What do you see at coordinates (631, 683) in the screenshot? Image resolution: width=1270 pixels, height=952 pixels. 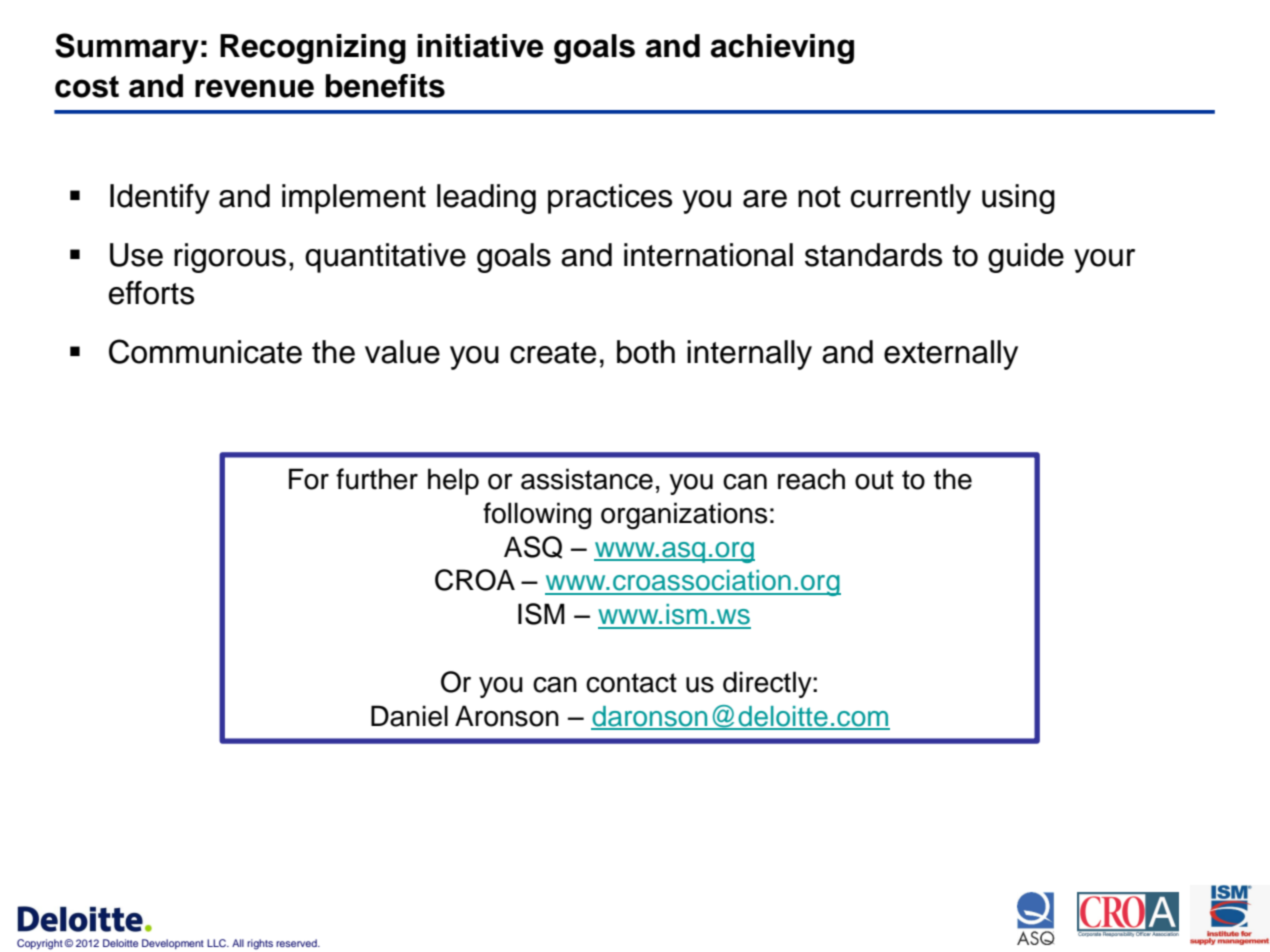 I see `contact` at bounding box center [631, 683].
